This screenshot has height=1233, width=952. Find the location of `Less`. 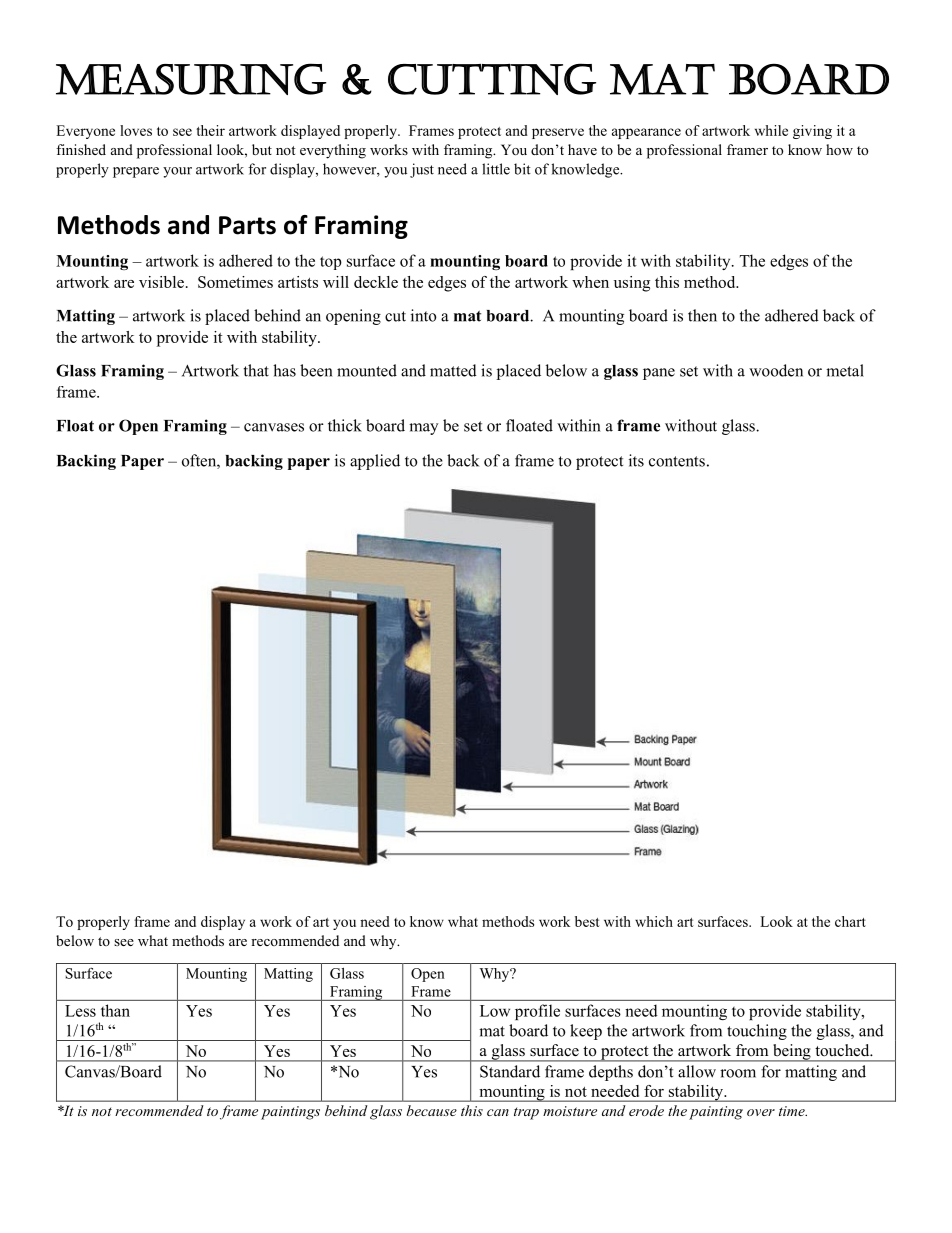

Less is located at coordinates (80, 1011).
